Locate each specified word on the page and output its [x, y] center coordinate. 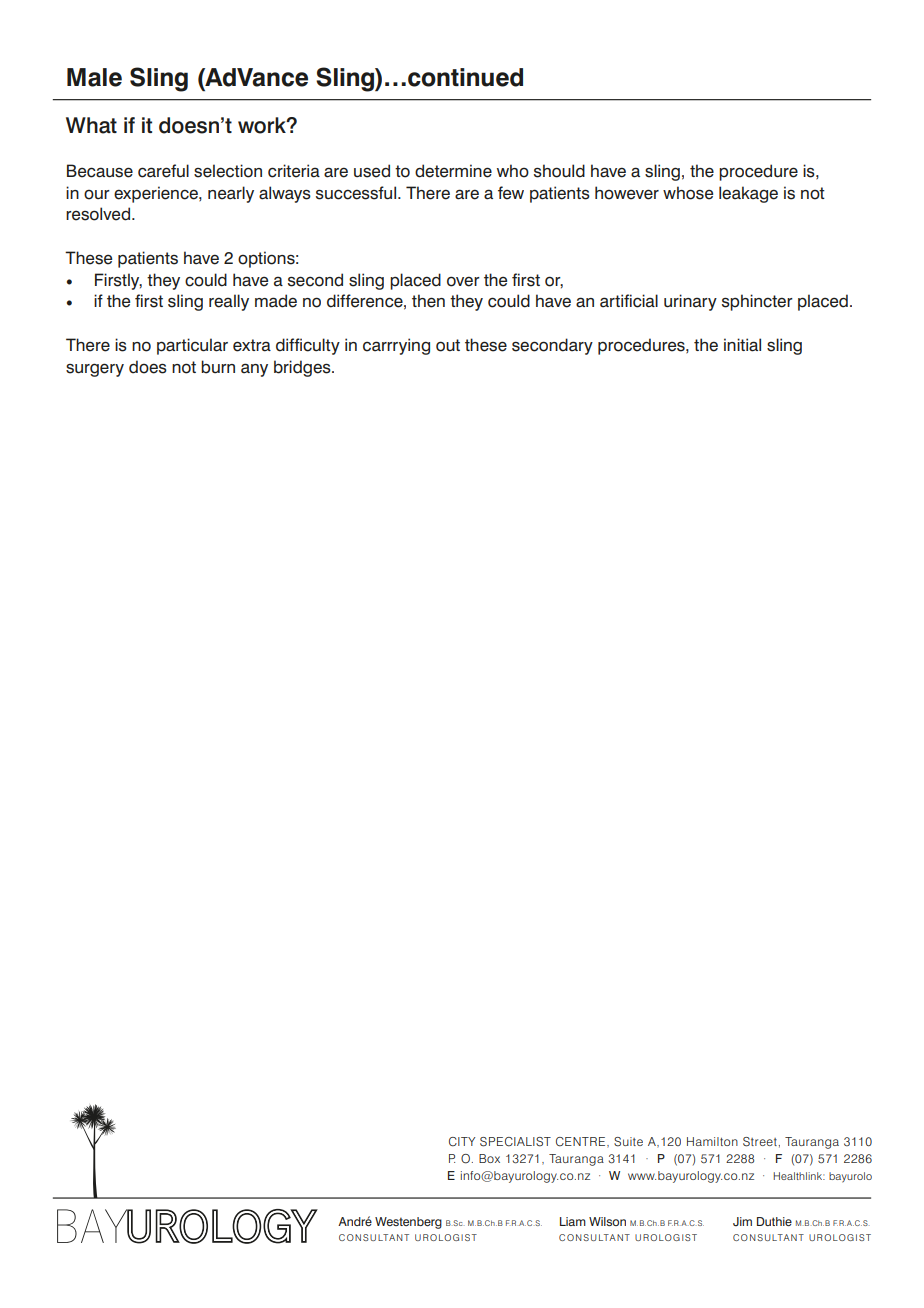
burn [218, 367]
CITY [462, 1142]
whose [688, 193]
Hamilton [712, 1141]
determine [453, 171]
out [448, 345]
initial [742, 345]
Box [489, 1158]
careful [163, 171]
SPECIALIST [515, 1142]
